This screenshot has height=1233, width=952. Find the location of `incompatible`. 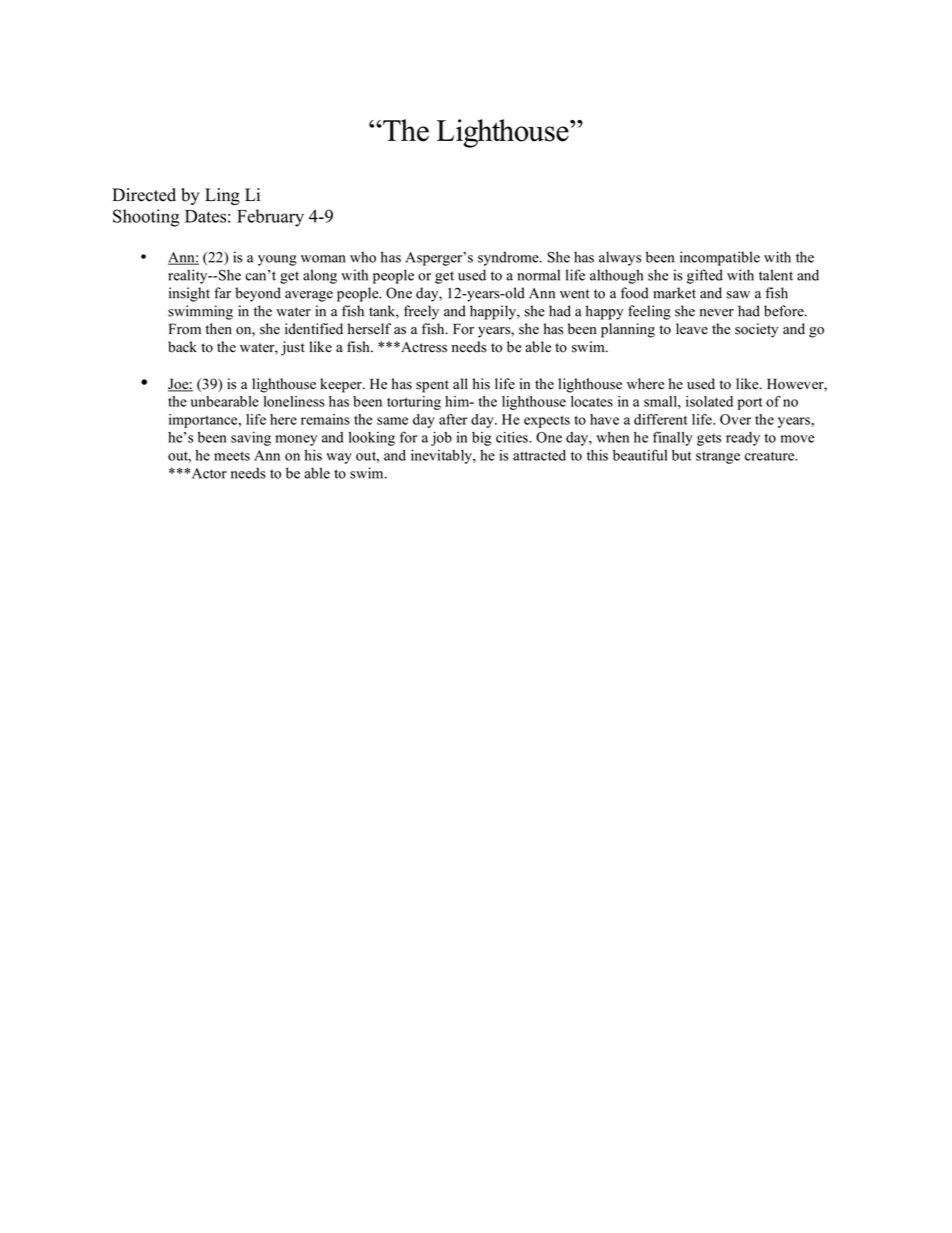

incompatible is located at coordinates (720, 258).
